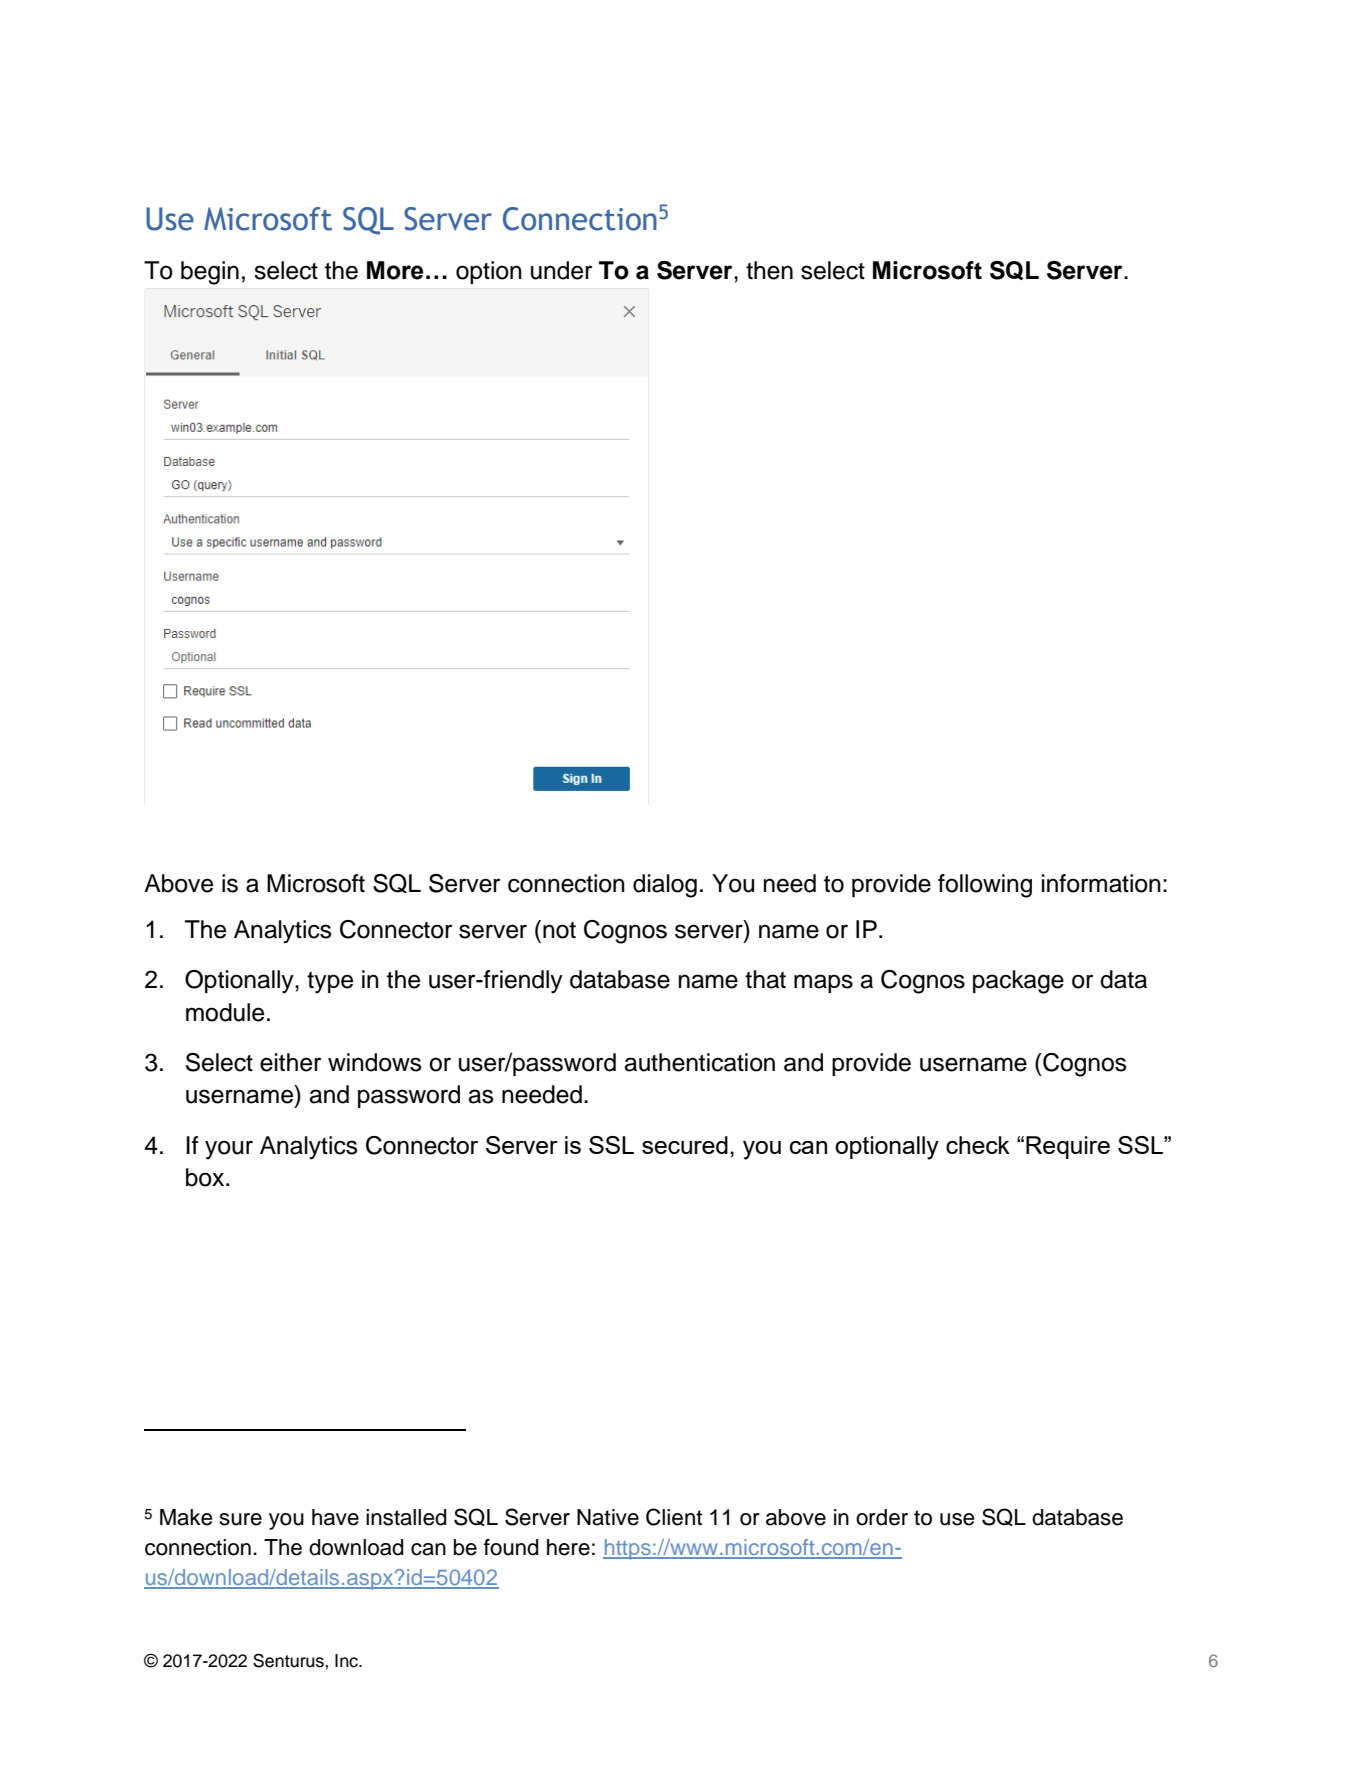 Image resolution: width=1365 pixels, height=1767 pixels. I want to click on here, so click(568, 1547).
